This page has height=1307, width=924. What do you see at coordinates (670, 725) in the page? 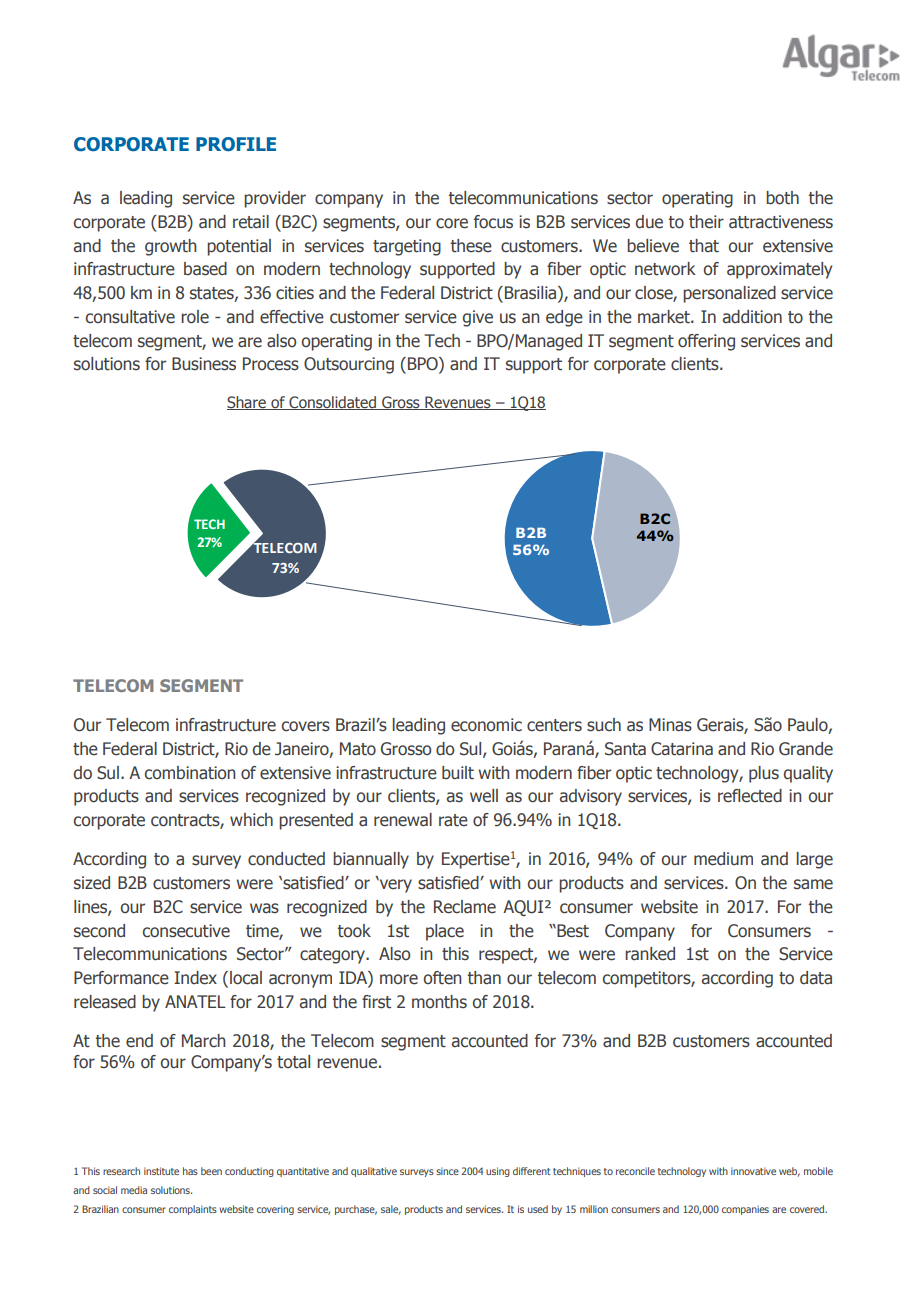
I see `Minas` at bounding box center [670, 725].
